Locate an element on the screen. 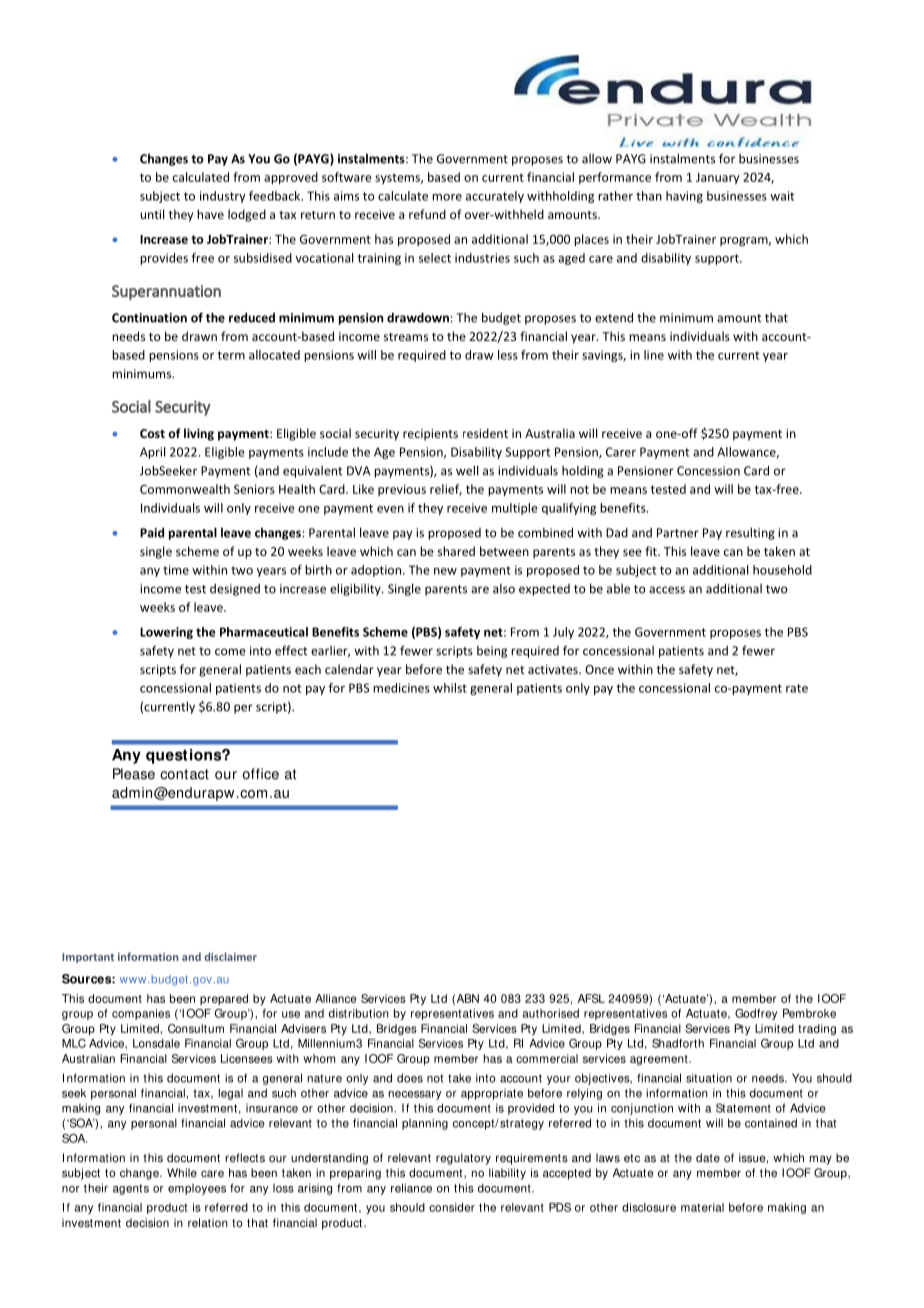  agents is located at coordinates (131, 1189).
